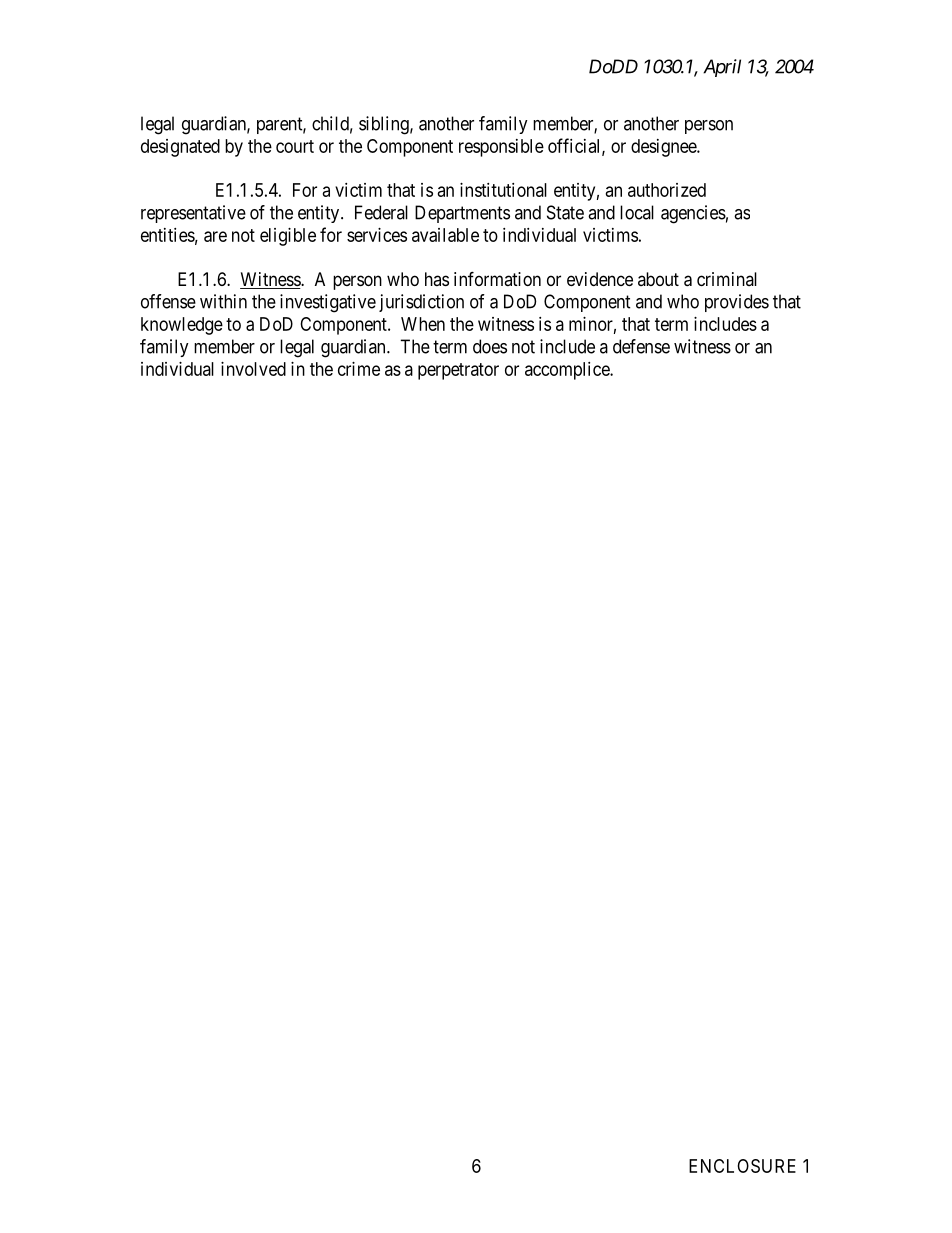  I want to click on involved, so click(253, 369).
